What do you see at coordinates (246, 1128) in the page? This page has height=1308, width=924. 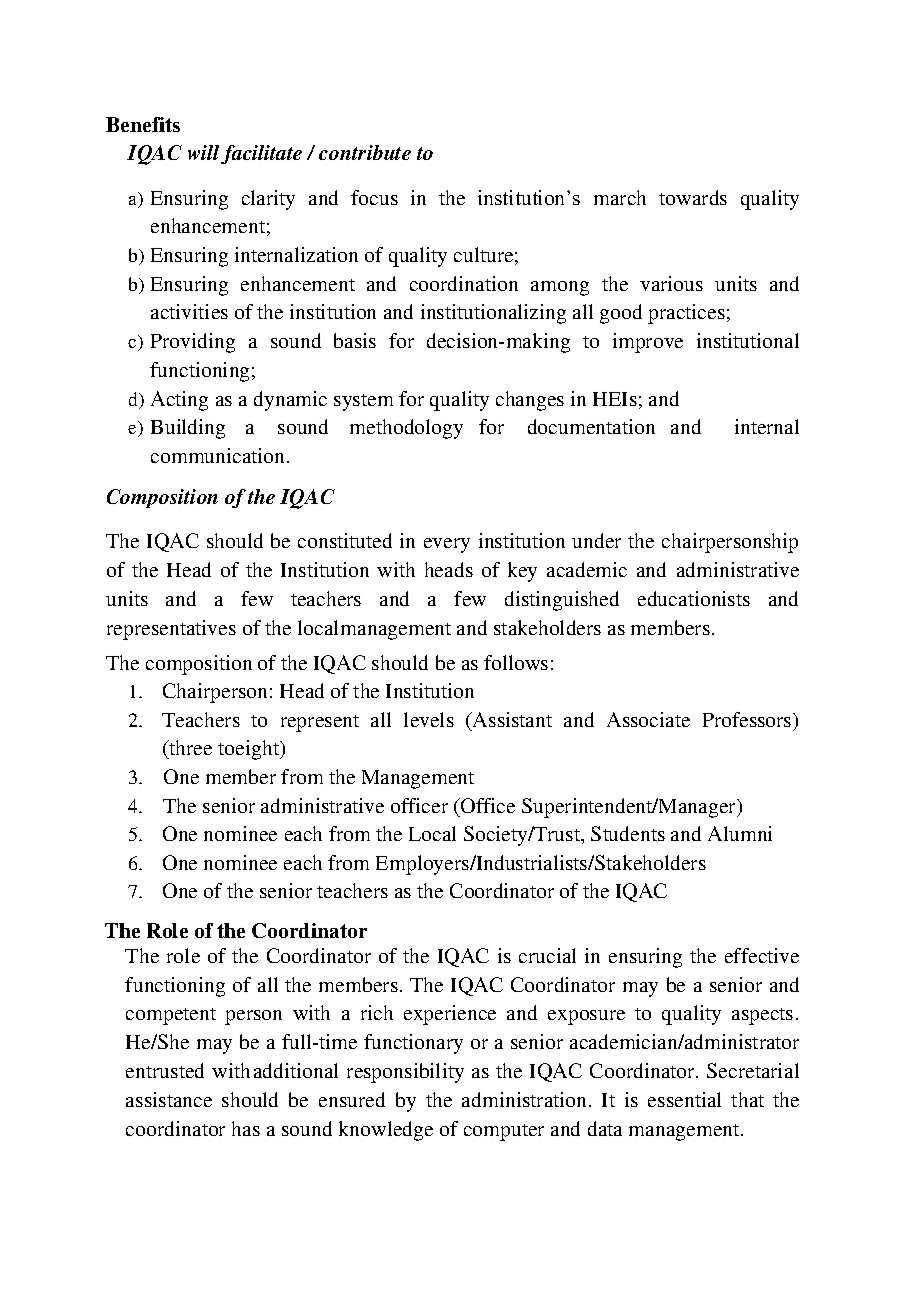 I see `has` at bounding box center [246, 1128].
